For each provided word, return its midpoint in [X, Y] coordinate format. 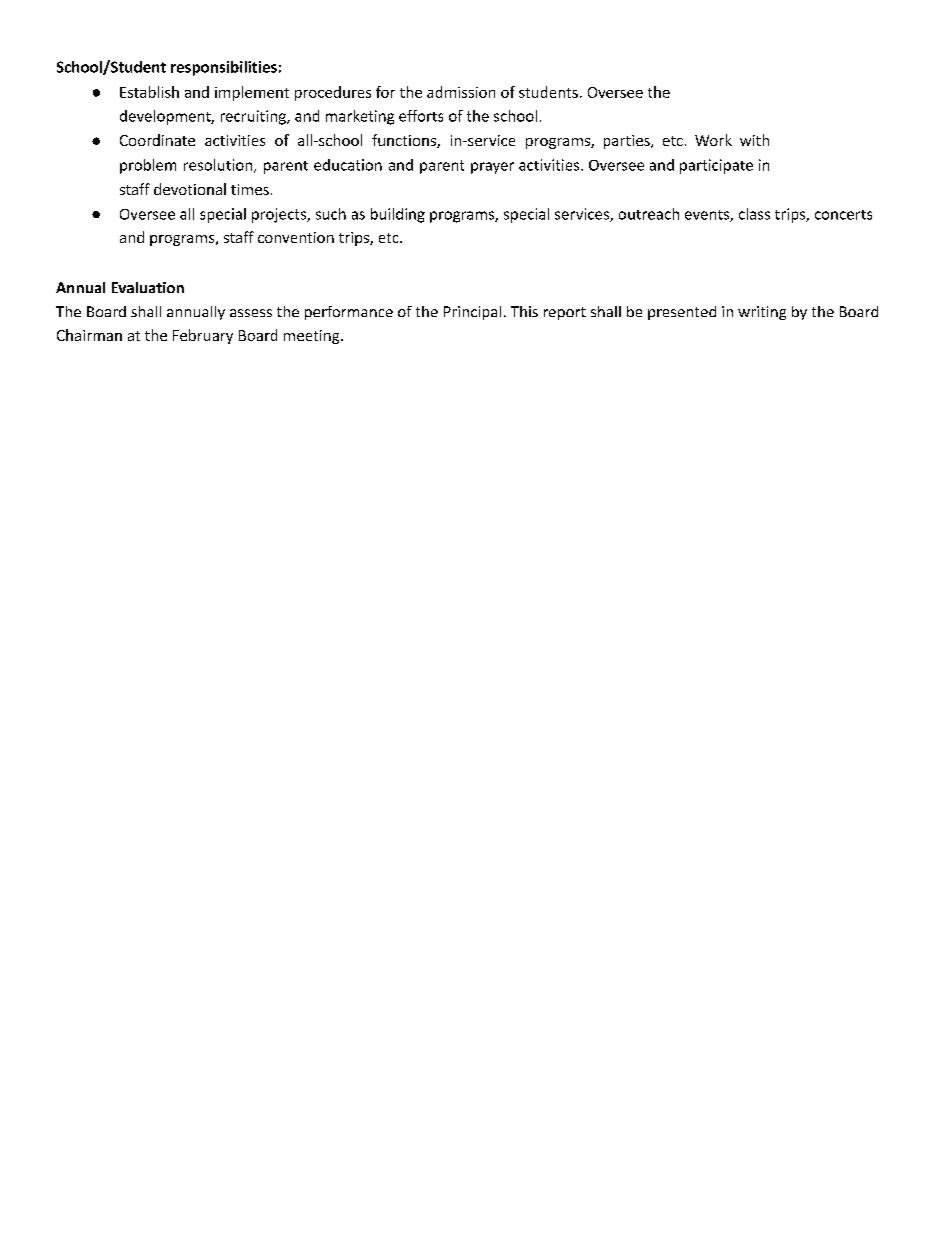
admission [461, 92]
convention [296, 237]
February [203, 336]
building [398, 215]
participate [716, 166]
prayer [492, 168]
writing [762, 313]
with [754, 140]
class [754, 214]
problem [148, 166]
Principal [472, 313]
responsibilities [224, 68]
